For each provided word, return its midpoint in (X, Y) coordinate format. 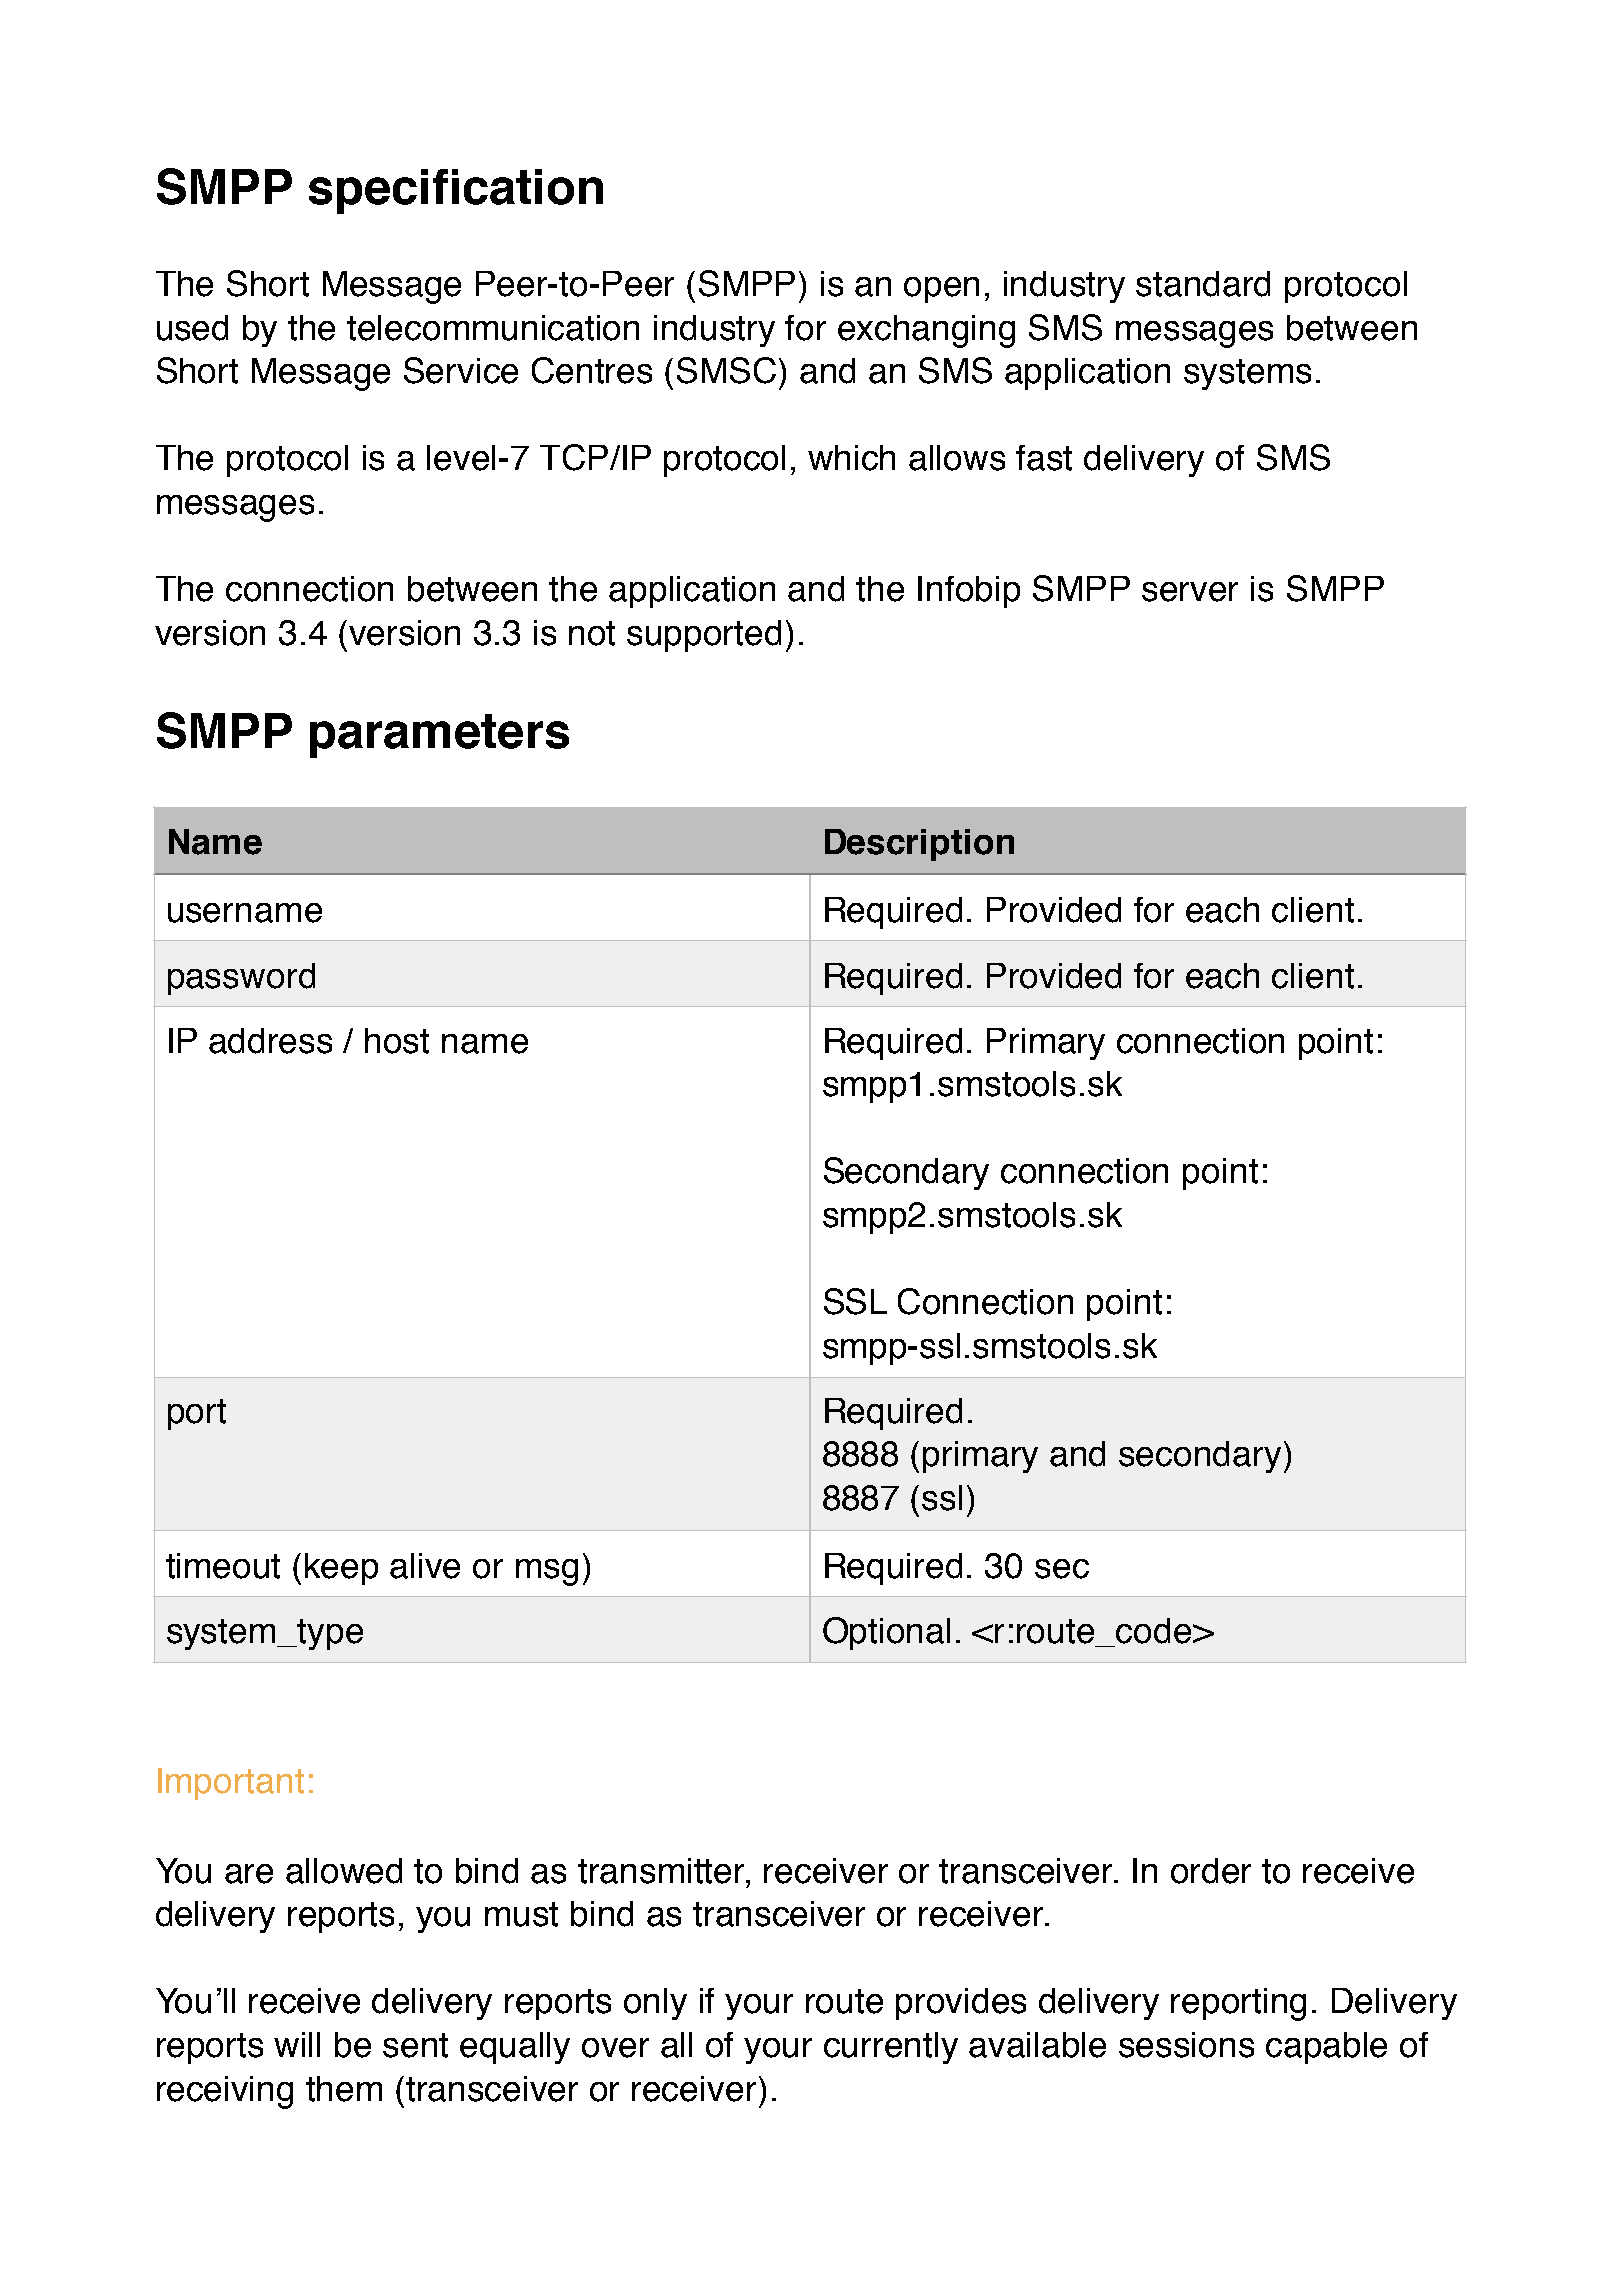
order (1211, 1871)
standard (1203, 284)
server (1190, 592)
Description (919, 845)
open (941, 290)
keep (341, 1569)
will (297, 2044)
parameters (439, 736)
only (655, 2004)
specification (456, 191)
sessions (1186, 2045)
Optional (886, 1633)
